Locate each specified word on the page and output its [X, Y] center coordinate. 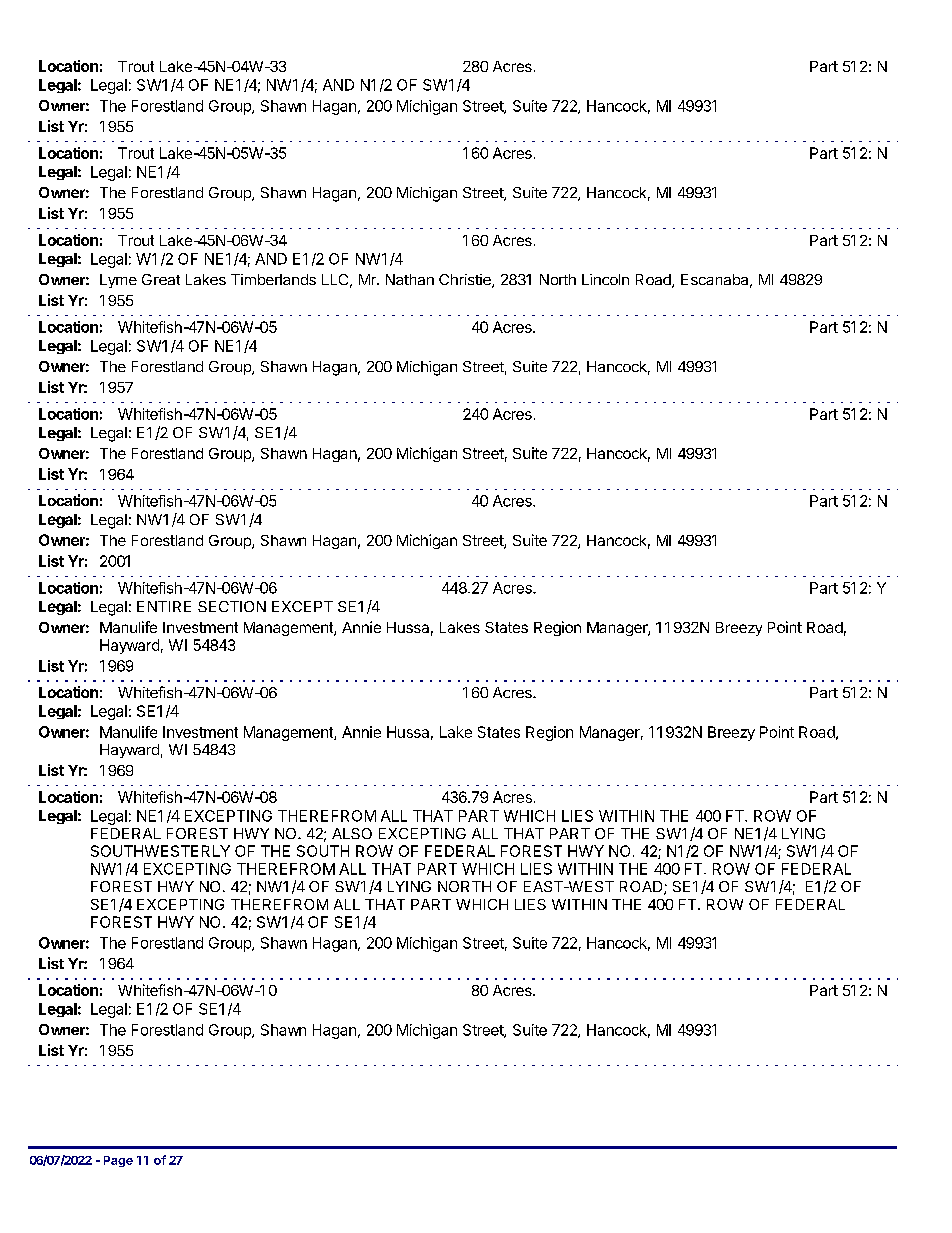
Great [161, 279]
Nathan [410, 279]
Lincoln [605, 279]
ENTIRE [164, 606]
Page [118, 1161]
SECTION [232, 606]
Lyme [118, 281]
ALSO [352, 833]
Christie [466, 281]
